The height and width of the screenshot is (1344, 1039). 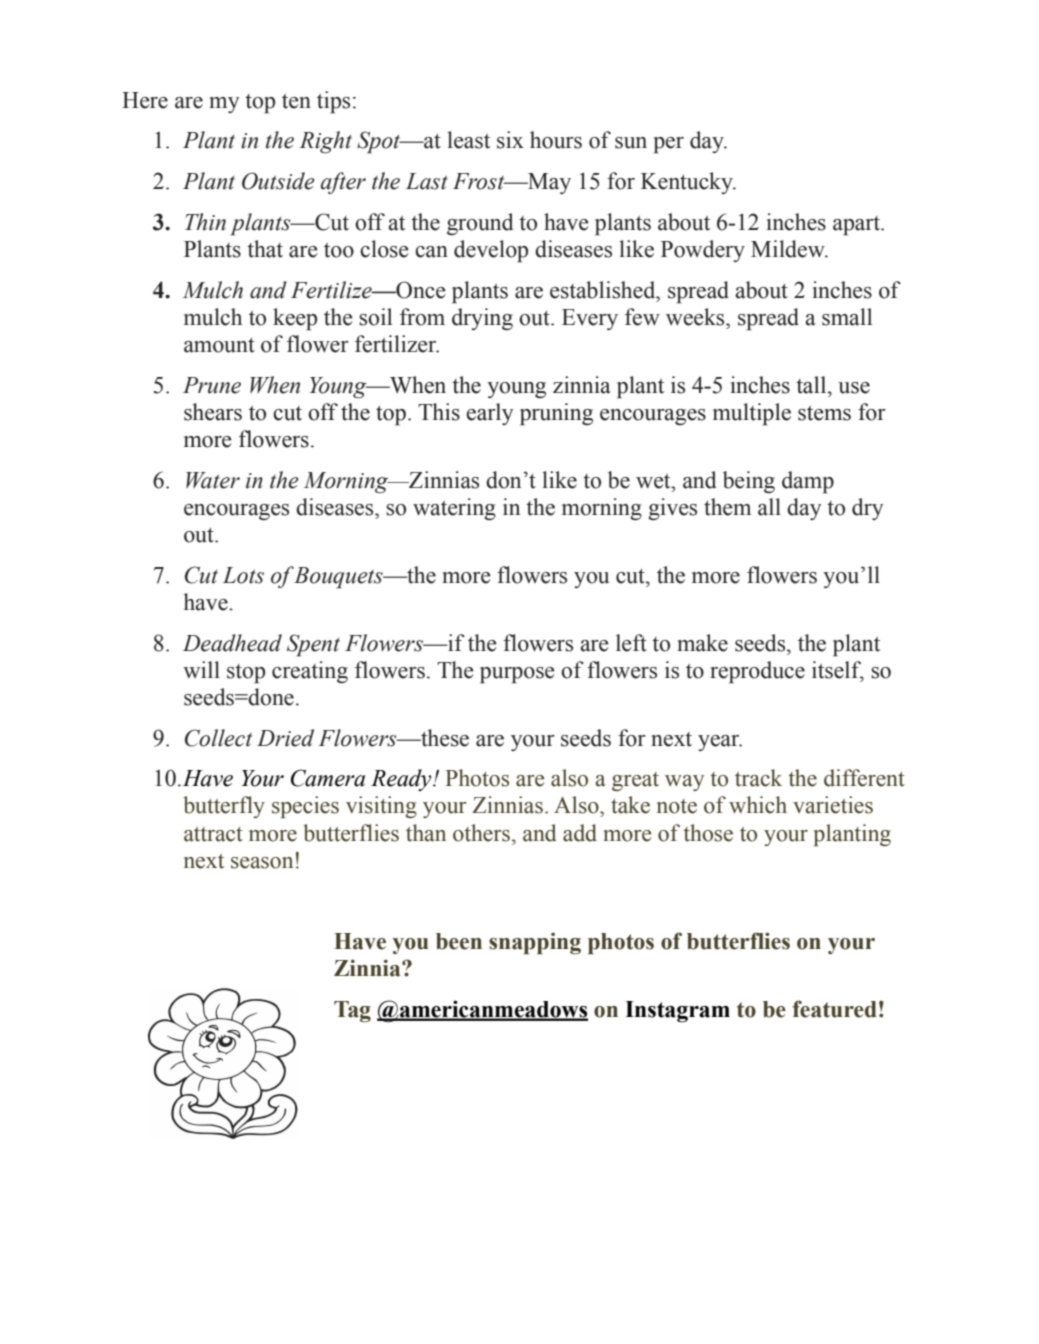 I want to click on featured, so click(x=834, y=1009).
